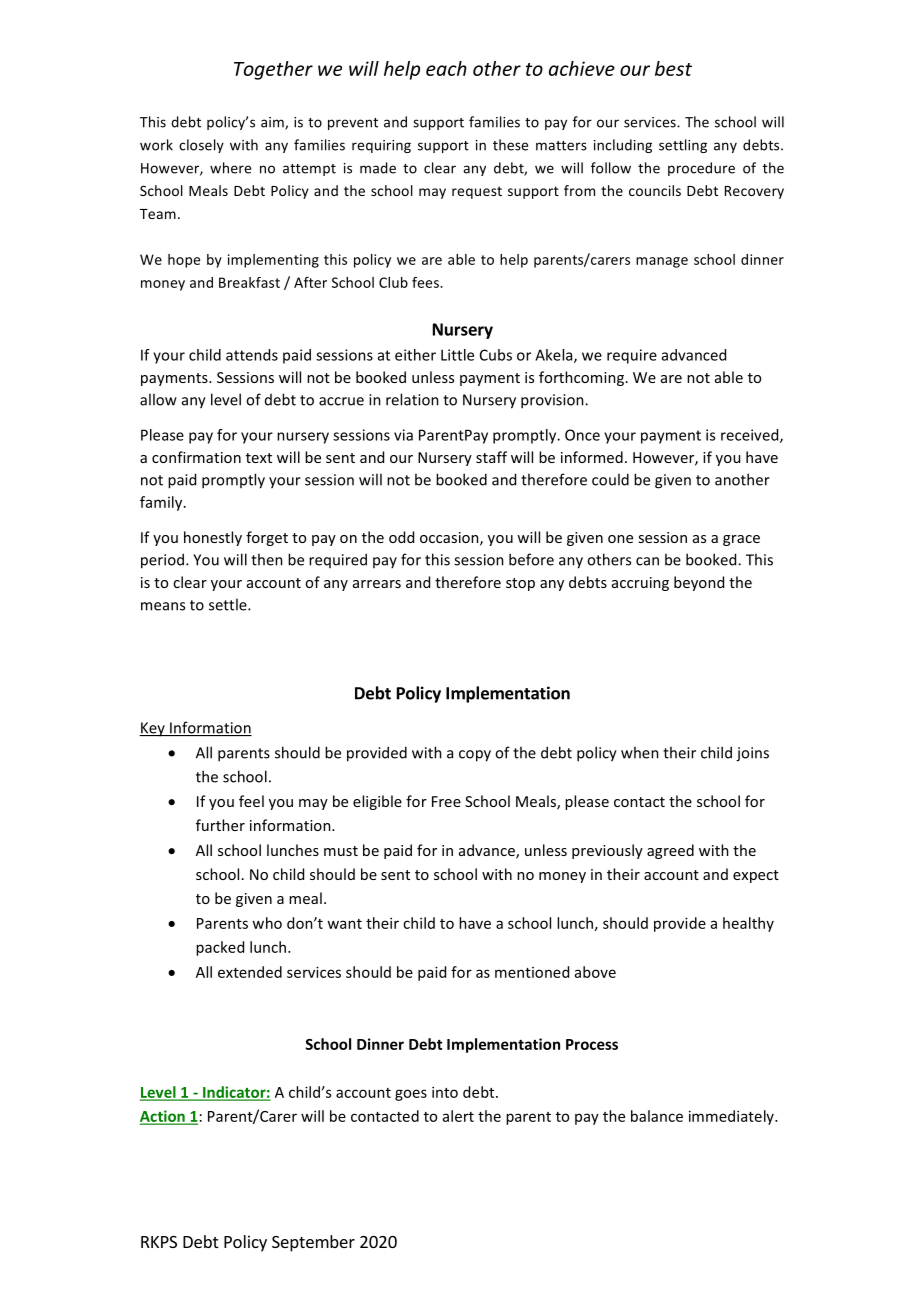 This screenshot has width=924, height=1308. What do you see at coordinates (252, 355) in the screenshot?
I see `attends` at bounding box center [252, 355].
